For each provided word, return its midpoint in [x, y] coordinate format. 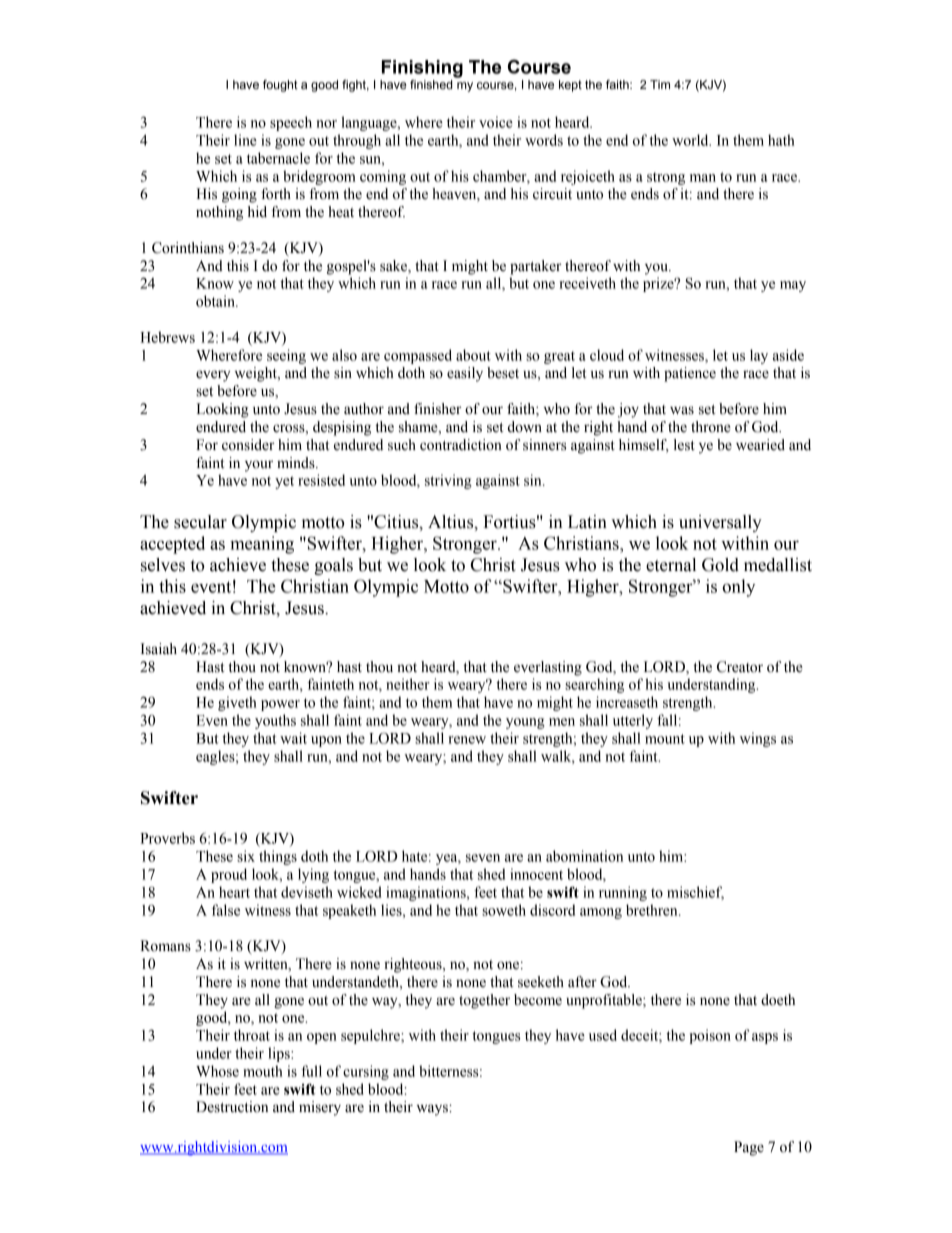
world [691, 140]
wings [758, 739]
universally [720, 523]
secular [200, 522]
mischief [695, 893]
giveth [237, 703]
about [473, 355]
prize [659, 284]
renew [467, 740]
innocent [536, 874]
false [226, 910]
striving [448, 481]
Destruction [232, 1107]
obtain [216, 301]
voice [496, 122]
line [245, 140]
